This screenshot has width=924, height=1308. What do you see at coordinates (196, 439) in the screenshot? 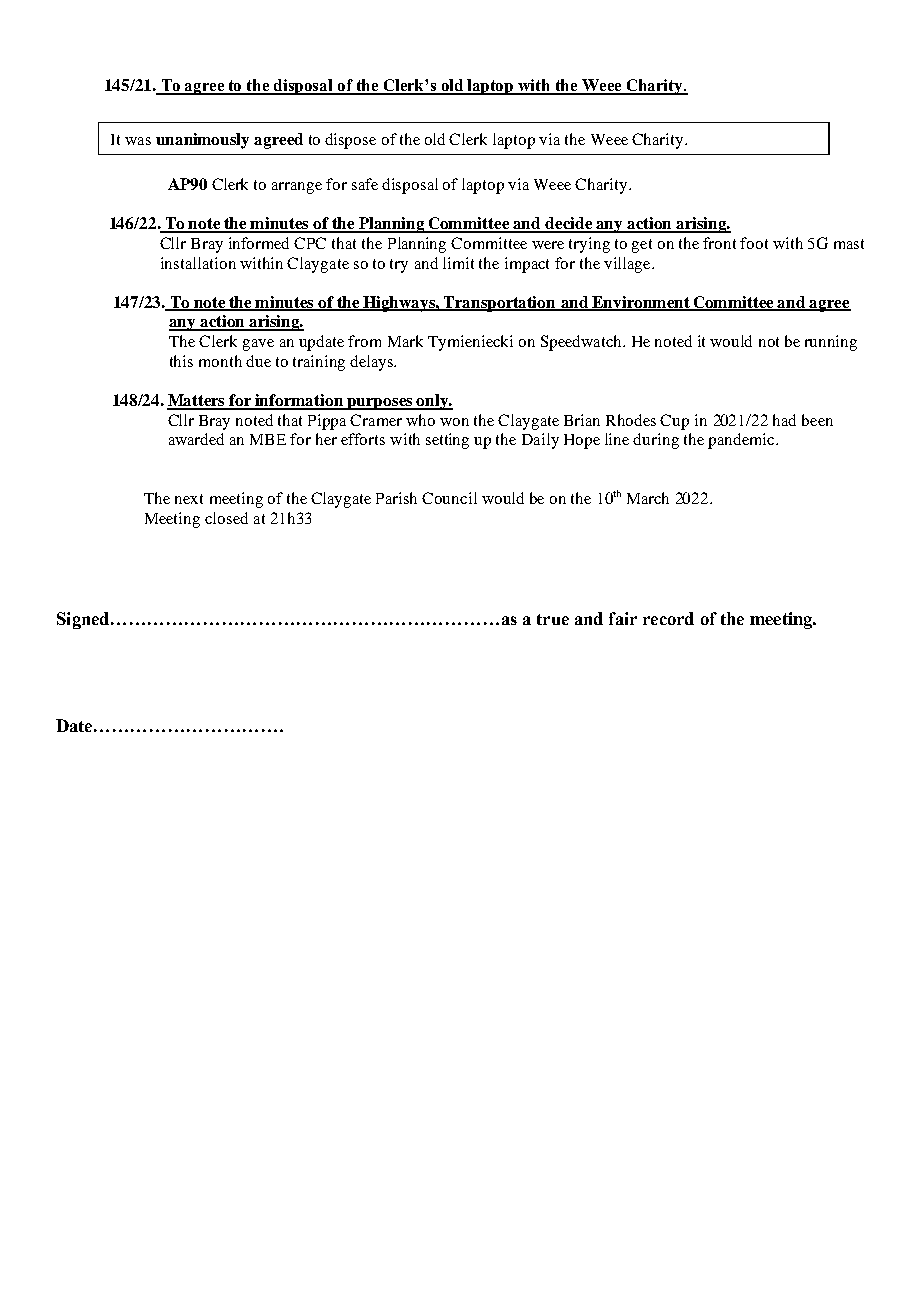
I see `awarded` at bounding box center [196, 439].
